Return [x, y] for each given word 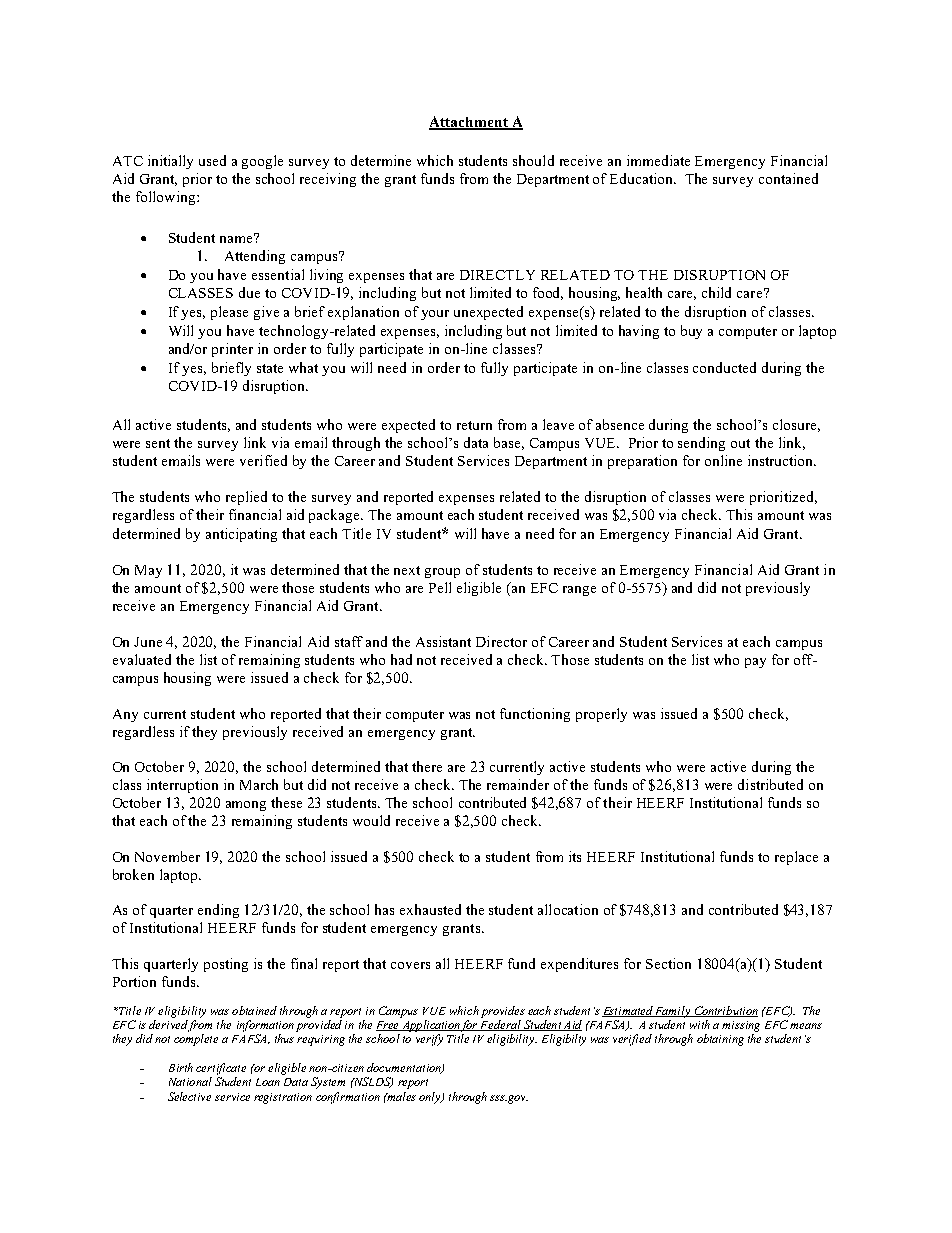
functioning [535, 715]
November [167, 856]
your [435, 315]
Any [125, 715]
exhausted [430, 909]
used [212, 160]
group [442, 573]
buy [691, 332]
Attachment [469, 122]
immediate [658, 160]
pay [755, 663]
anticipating [241, 535]
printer [232, 350]
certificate [221, 1069]
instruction [782, 460]
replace [796, 858]
